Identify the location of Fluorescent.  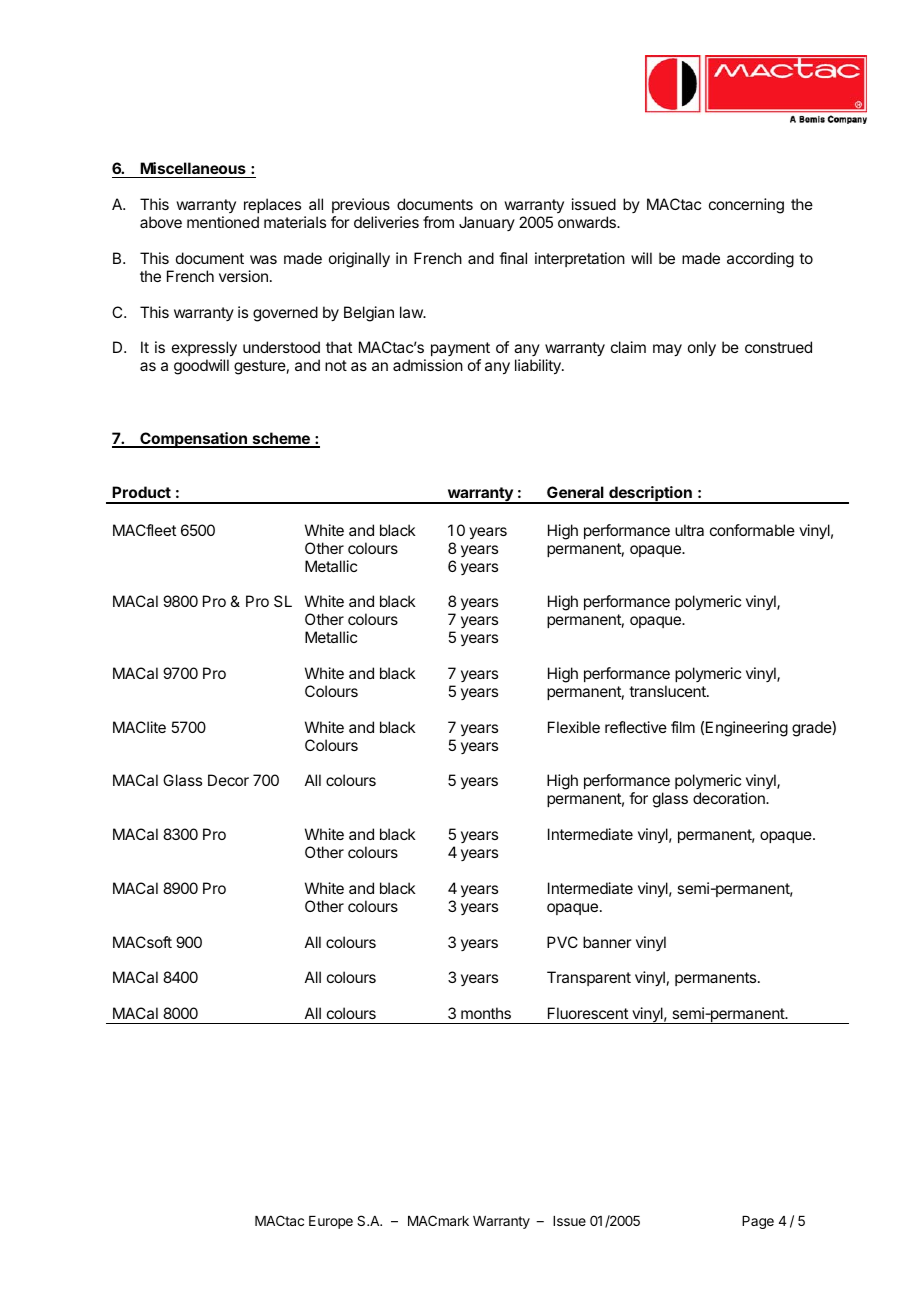
(588, 1013).
